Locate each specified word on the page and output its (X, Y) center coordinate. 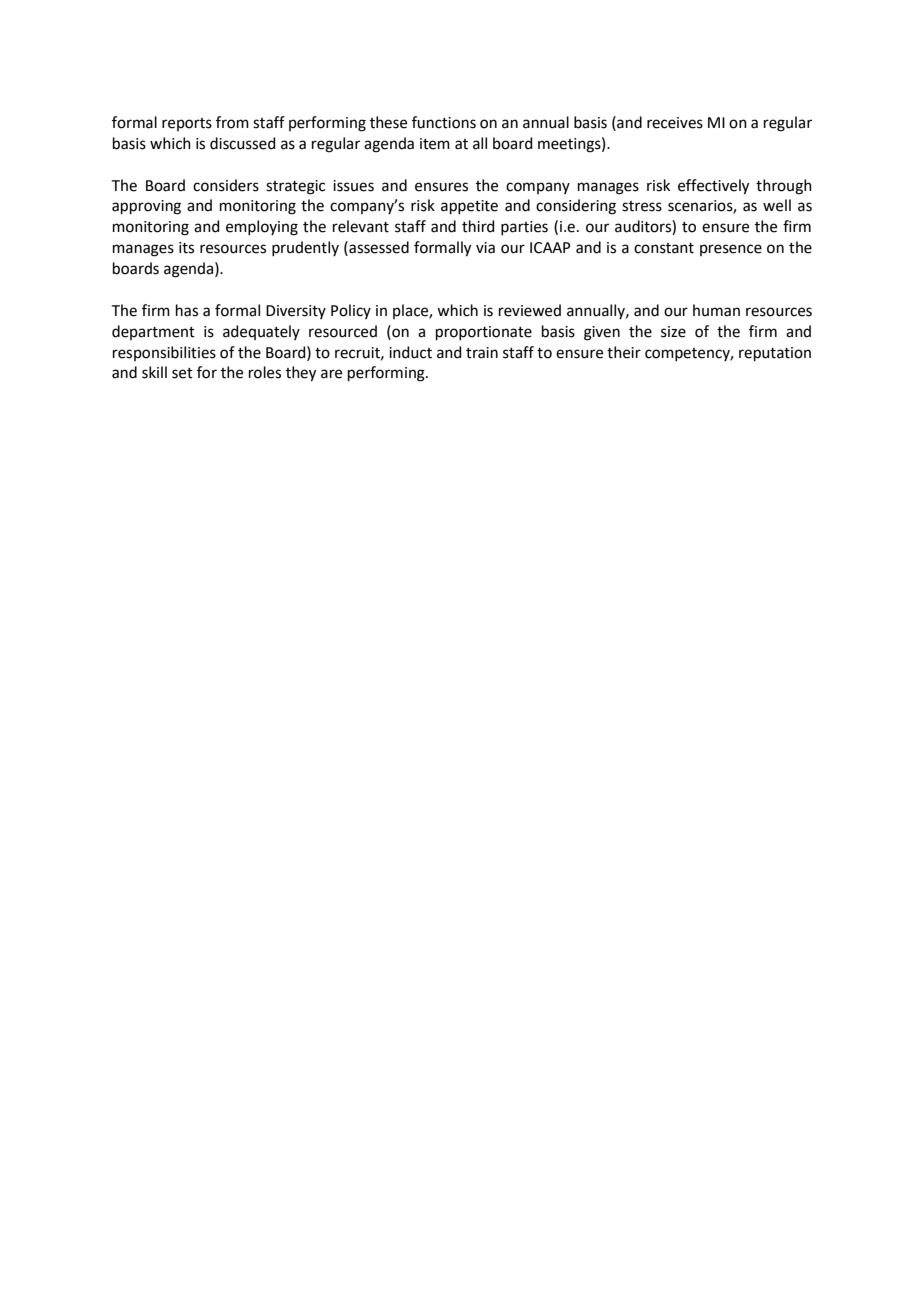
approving (146, 207)
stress (642, 206)
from (232, 122)
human (716, 310)
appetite (469, 207)
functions (444, 122)
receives (675, 123)
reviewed (530, 310)
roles (265, 372)
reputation (775, 354)
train (482, 353)
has (187, 310)
